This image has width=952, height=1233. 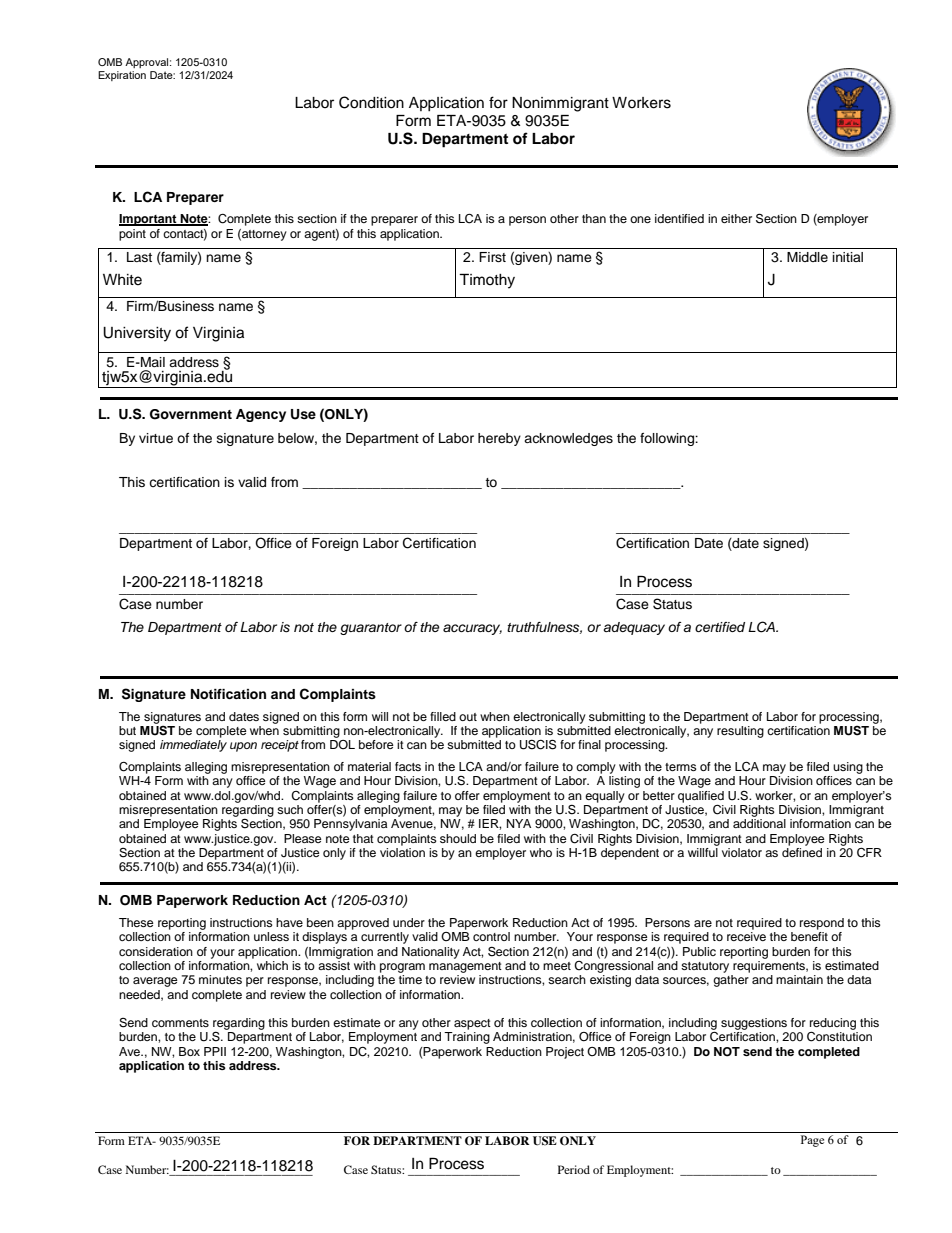 I want to click on either, so click(x=736, y=218).
